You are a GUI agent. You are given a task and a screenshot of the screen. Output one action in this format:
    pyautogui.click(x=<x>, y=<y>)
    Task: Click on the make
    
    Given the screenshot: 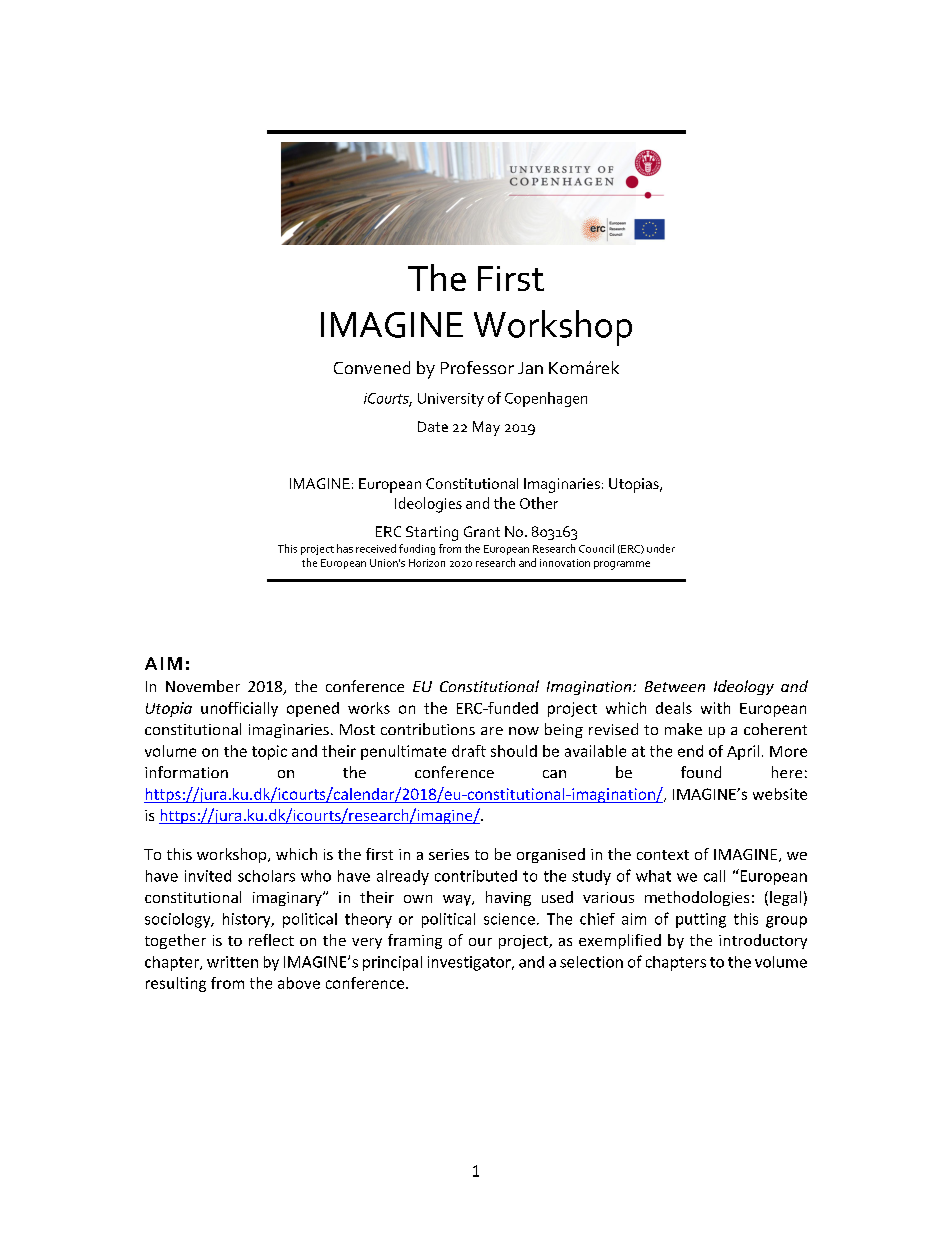 What is the action you would take?
    pyautogui.click(x=683, y=729)
